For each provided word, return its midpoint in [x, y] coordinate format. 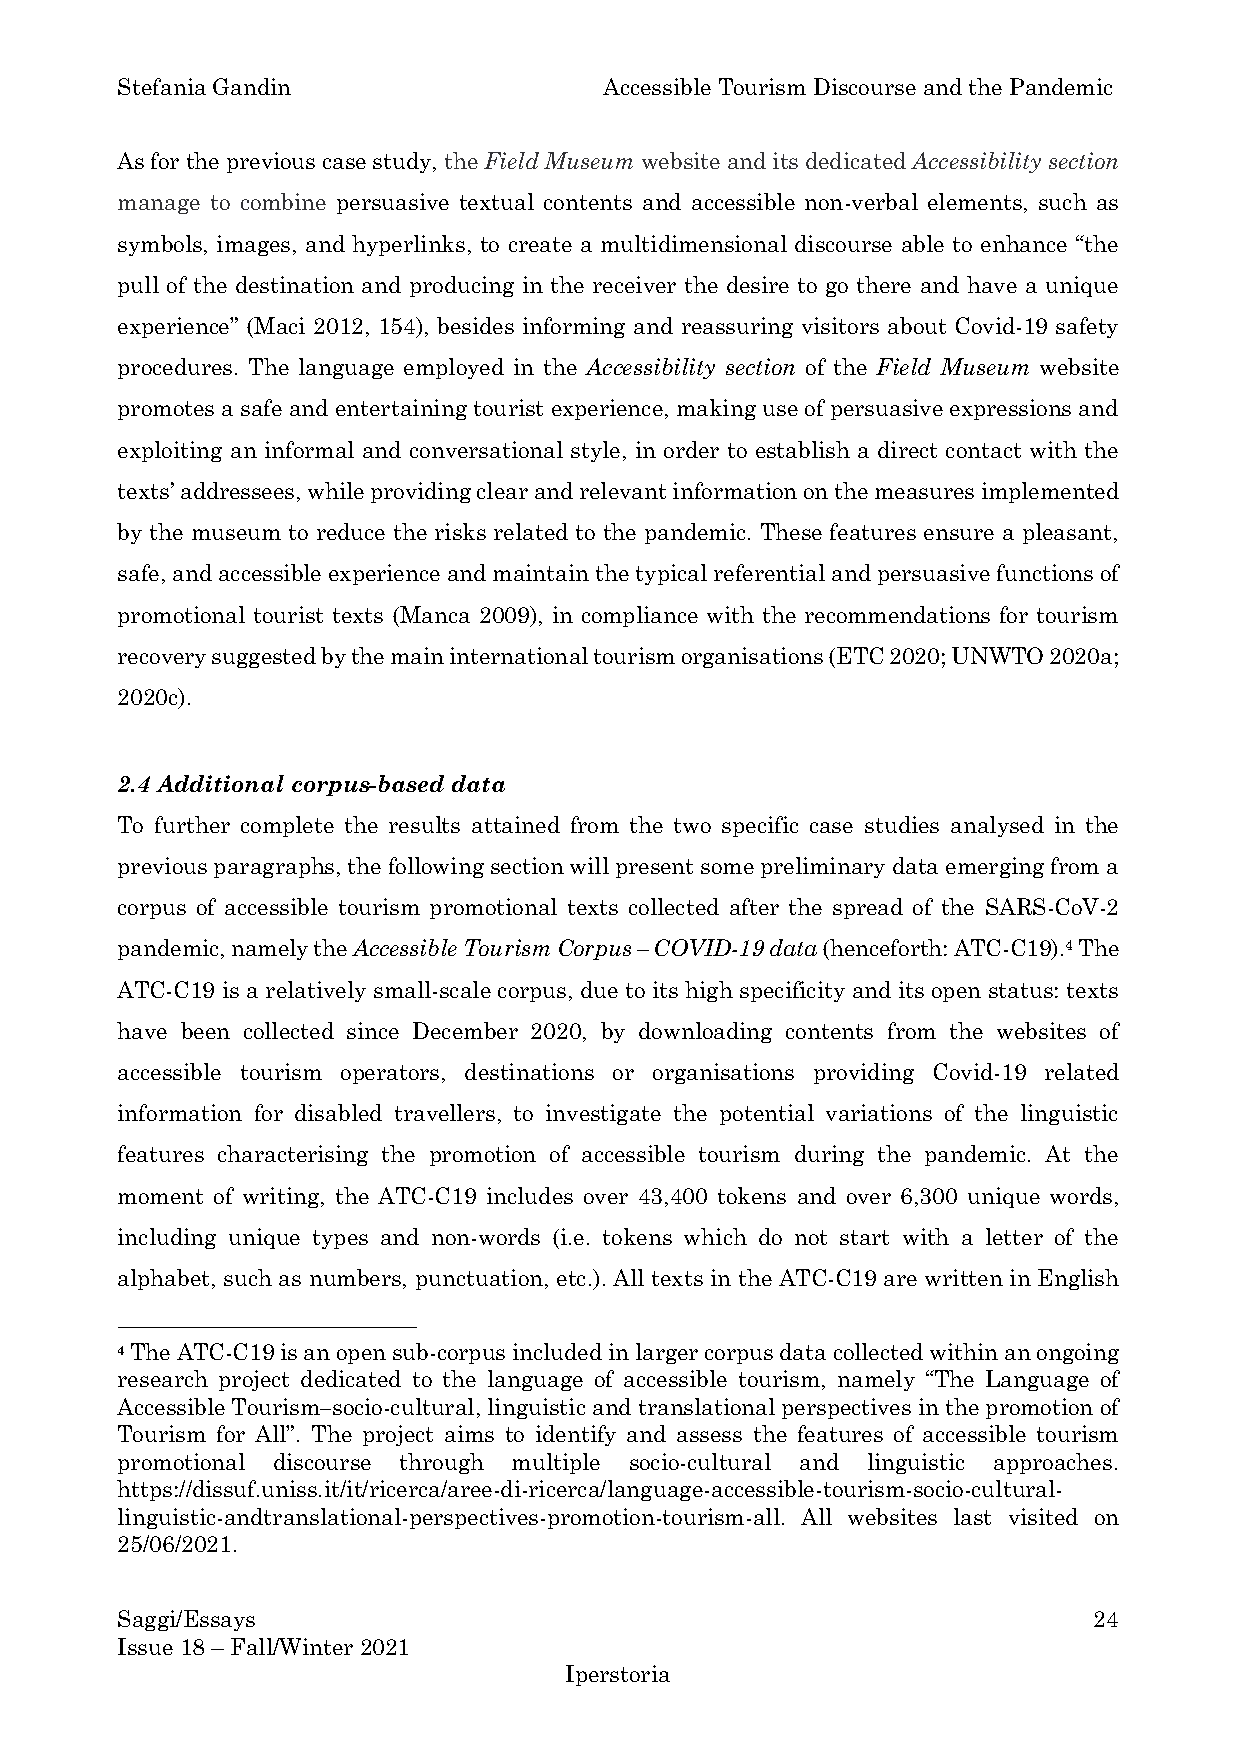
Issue [145, 1646]
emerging [995, 867]
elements [975, 201]
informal [309, 449]
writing [282, 1197]
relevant [623, 490]
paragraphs [274, 867]
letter [1014, 1236]
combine [283, 201]
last [972, 1516]
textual [497, 201]
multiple [556, 1463]
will [589, 865]
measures [924, 493]
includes [530, 1195]
